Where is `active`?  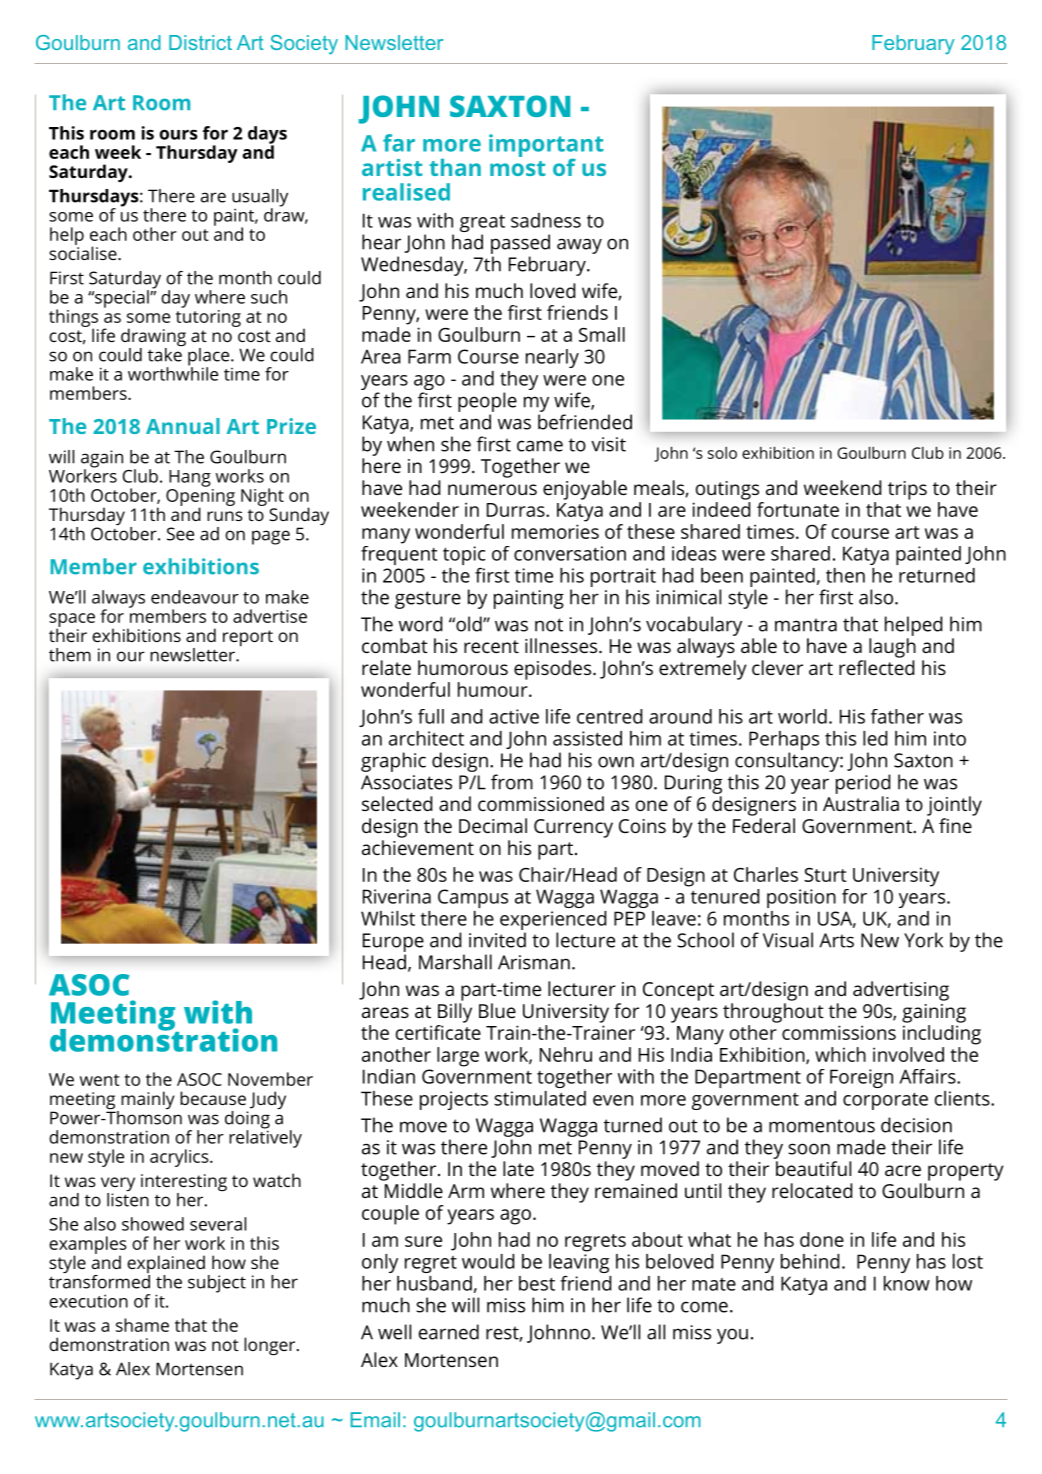
active is located at coordinates (514, 716).
